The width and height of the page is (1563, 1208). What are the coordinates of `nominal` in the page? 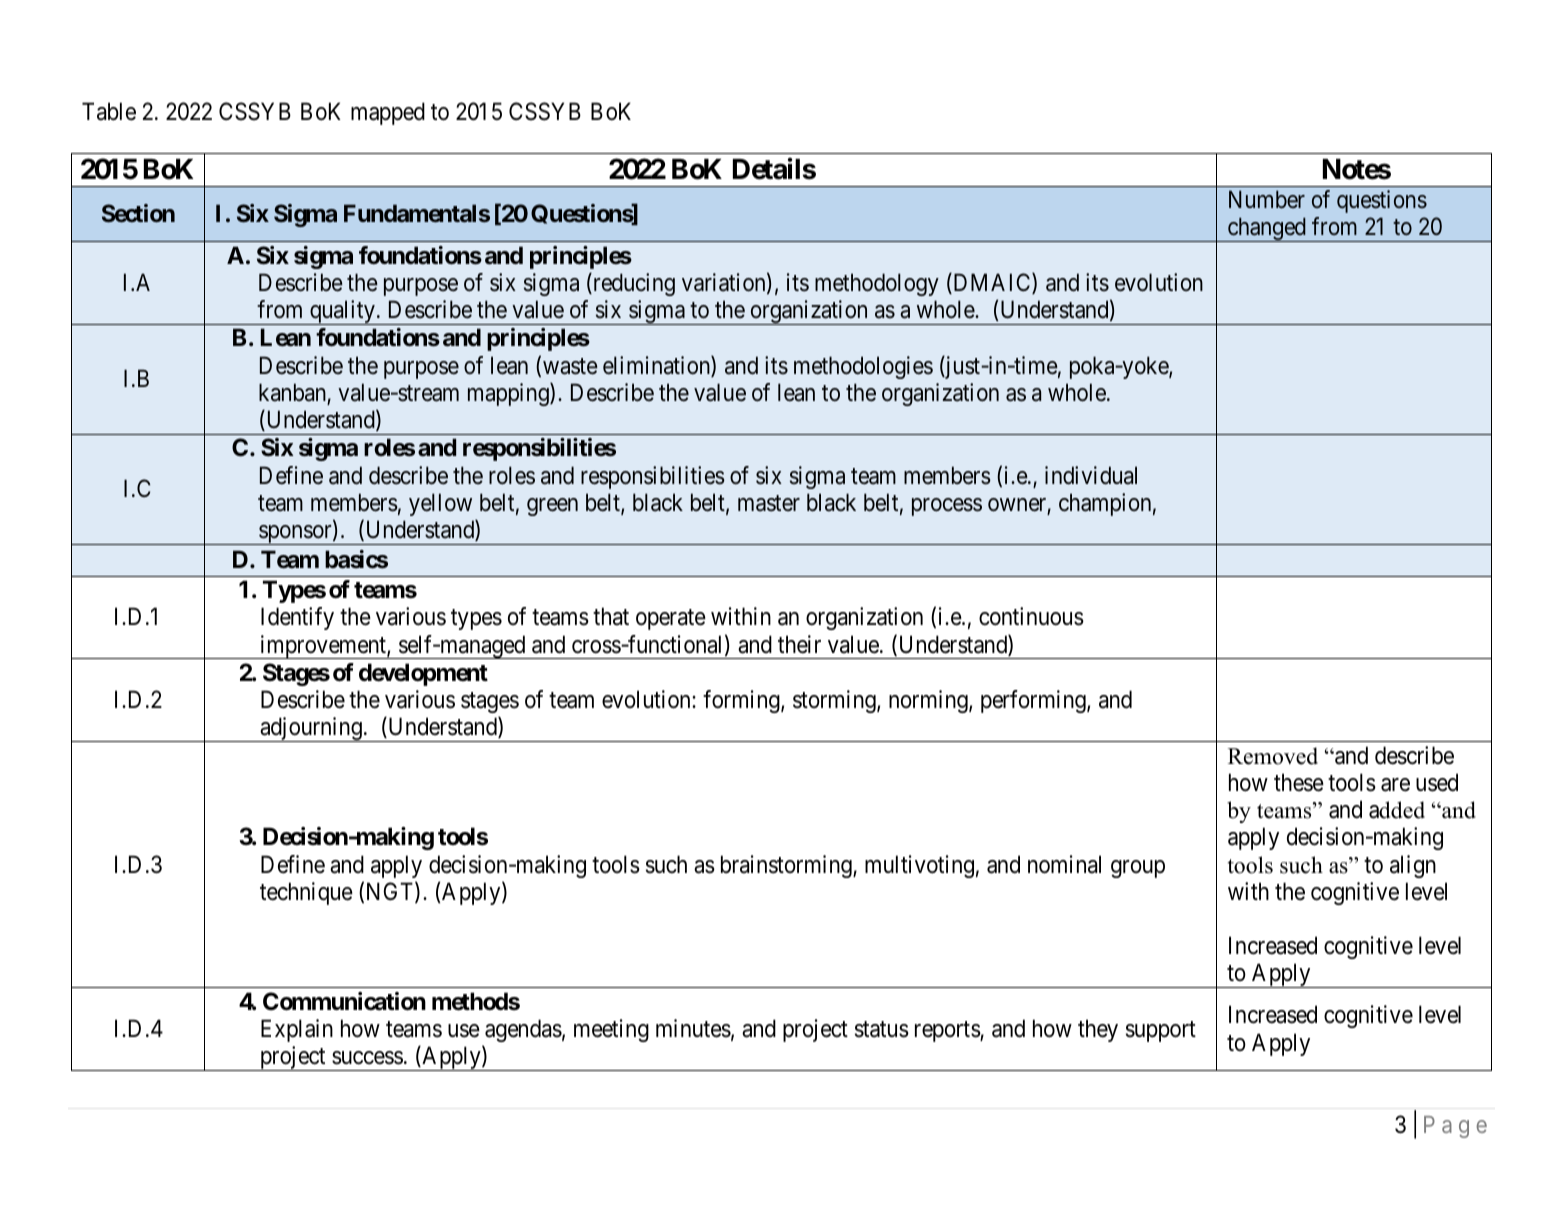 It's located at (1064, 864).
